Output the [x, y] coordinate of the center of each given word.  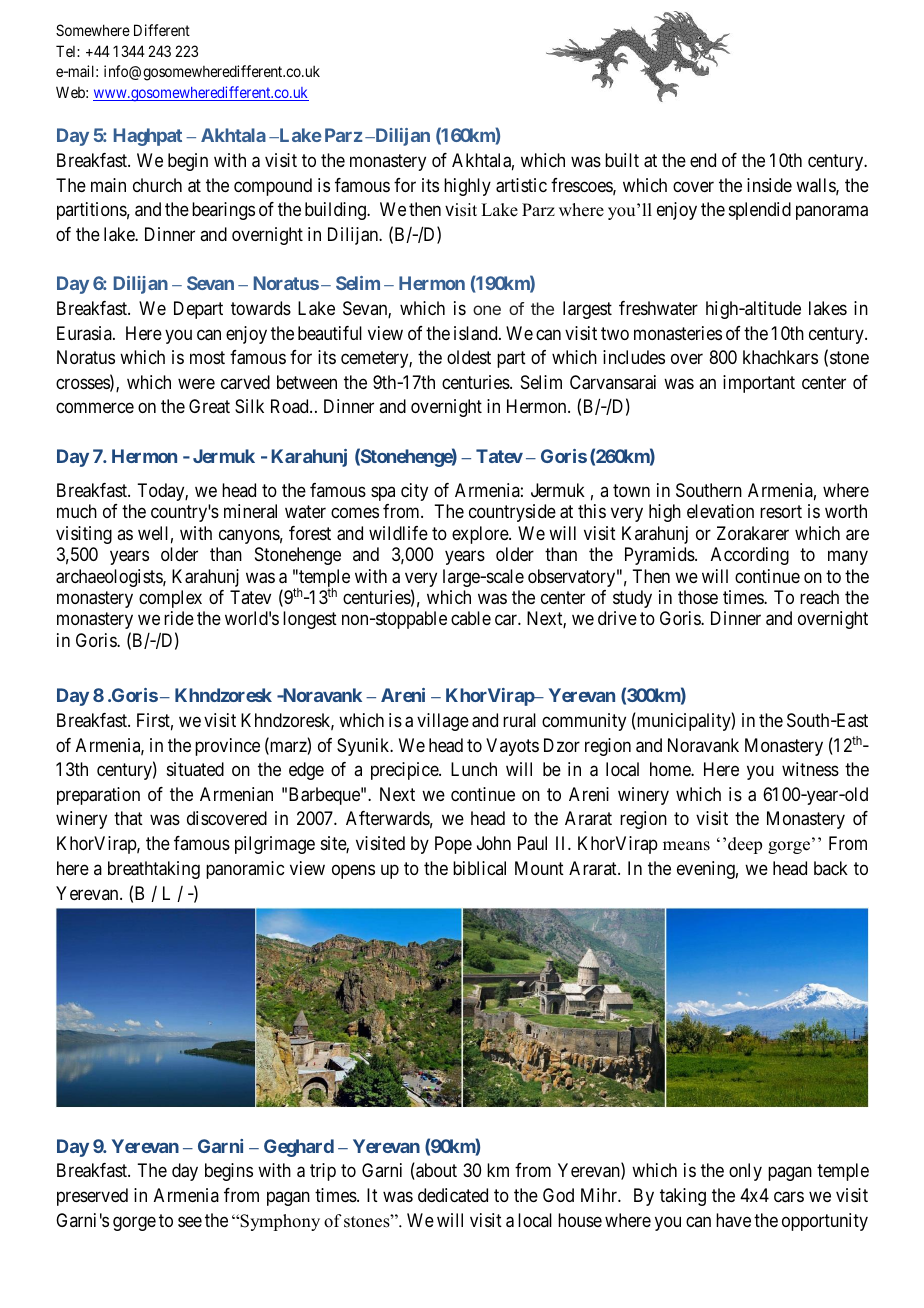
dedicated [453, 1195]
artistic [521, 185]
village [443, 722]
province [227, 747]
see [190, 1221]
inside [769, 185]
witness [810, 769]
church [157, 185]
